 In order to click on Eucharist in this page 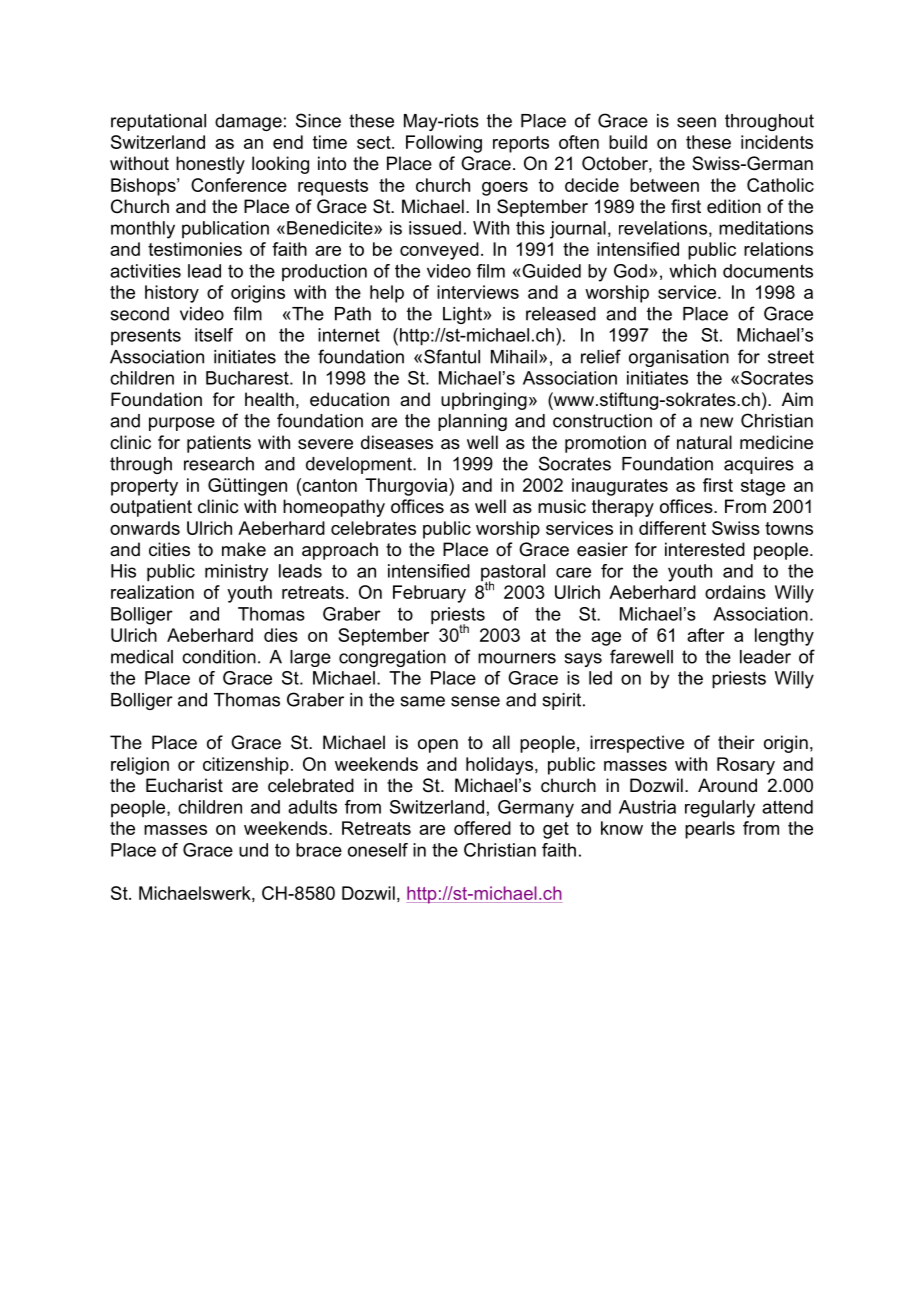, I will do `click(184, 785)`.
